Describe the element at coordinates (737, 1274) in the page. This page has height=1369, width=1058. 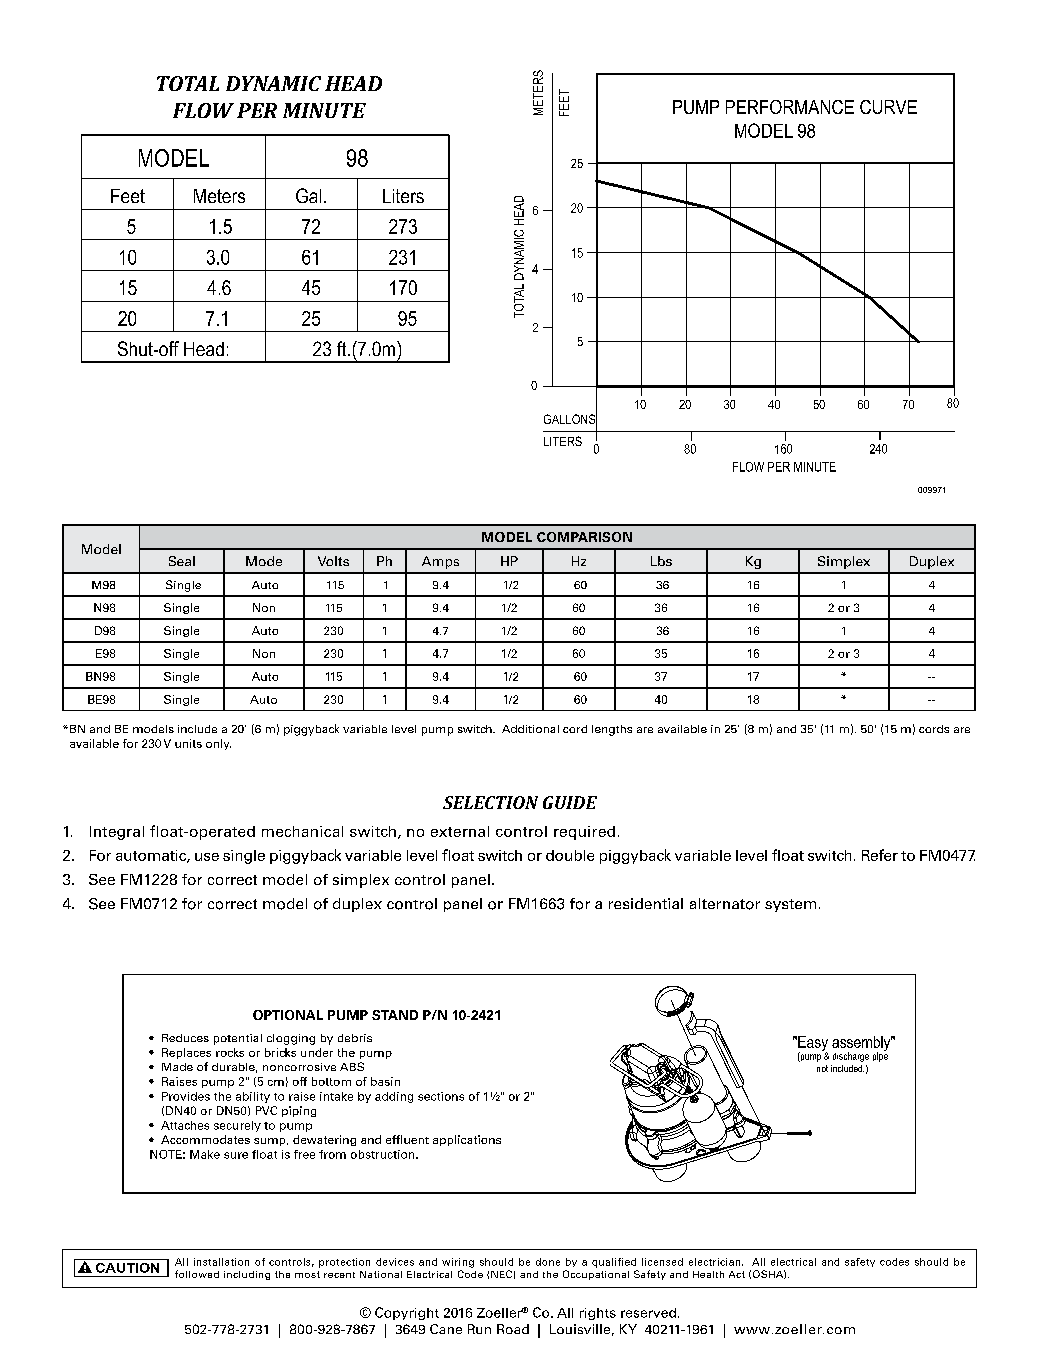
I see `Act` at that location.
